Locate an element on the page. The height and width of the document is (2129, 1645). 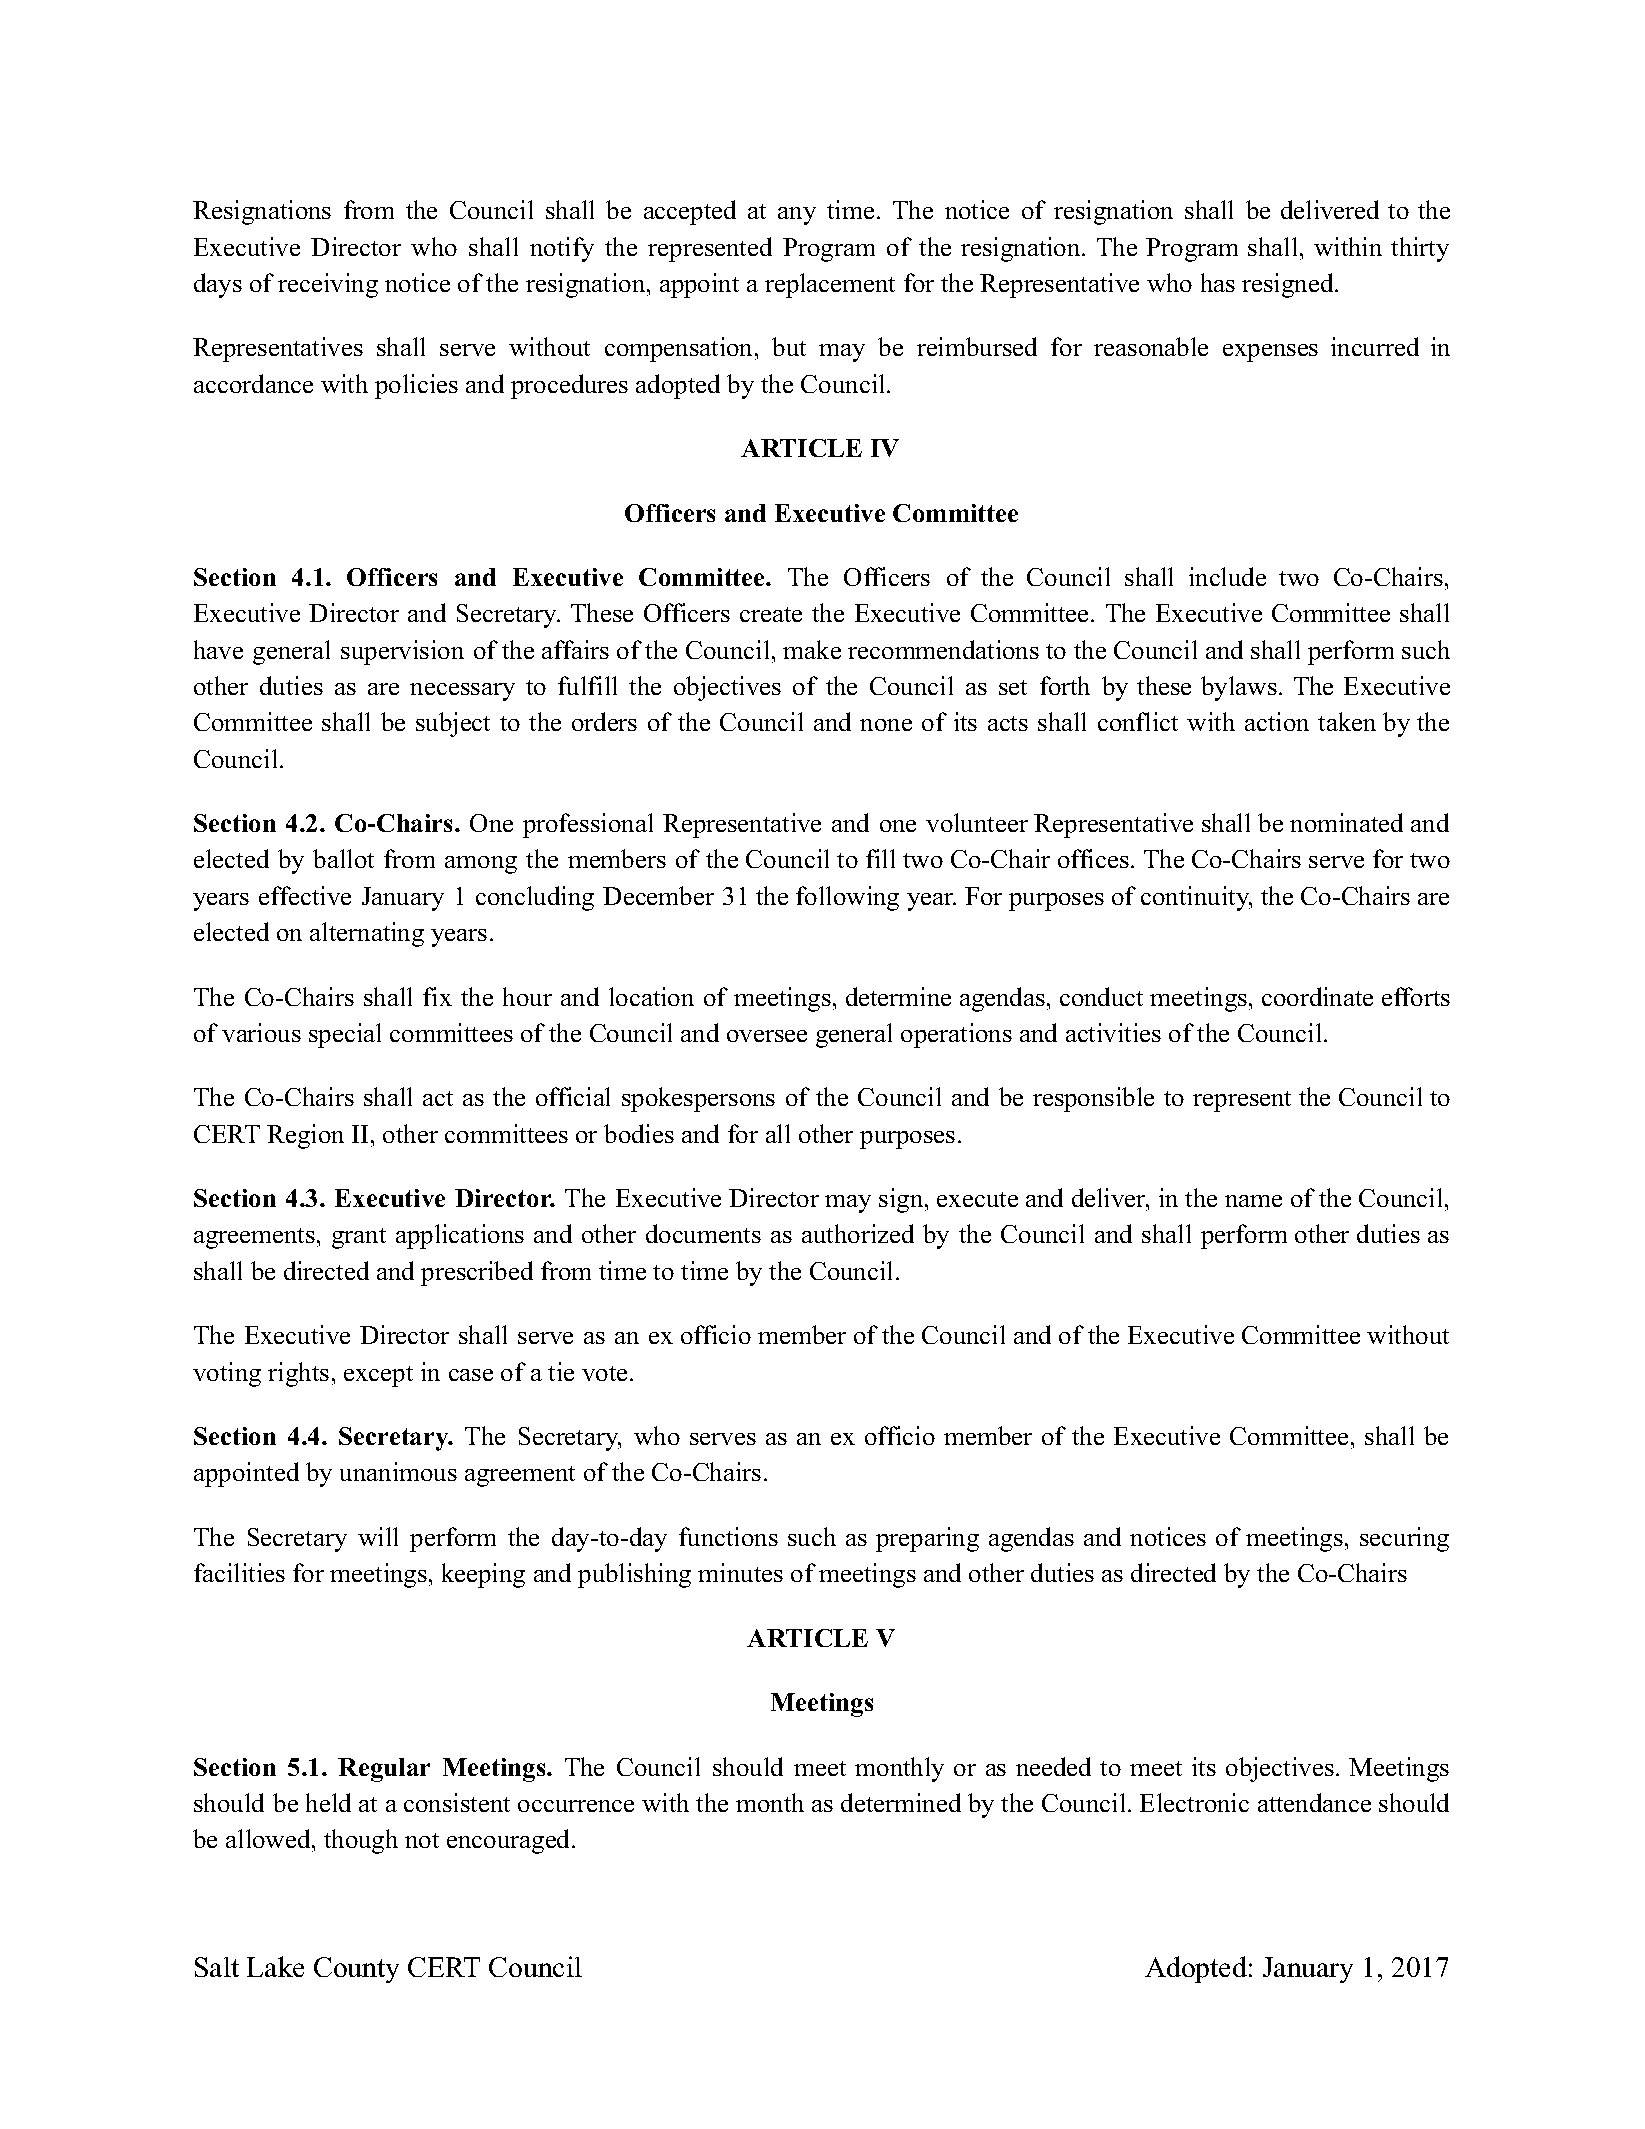
name is located at coordinates (1253, 1201).
